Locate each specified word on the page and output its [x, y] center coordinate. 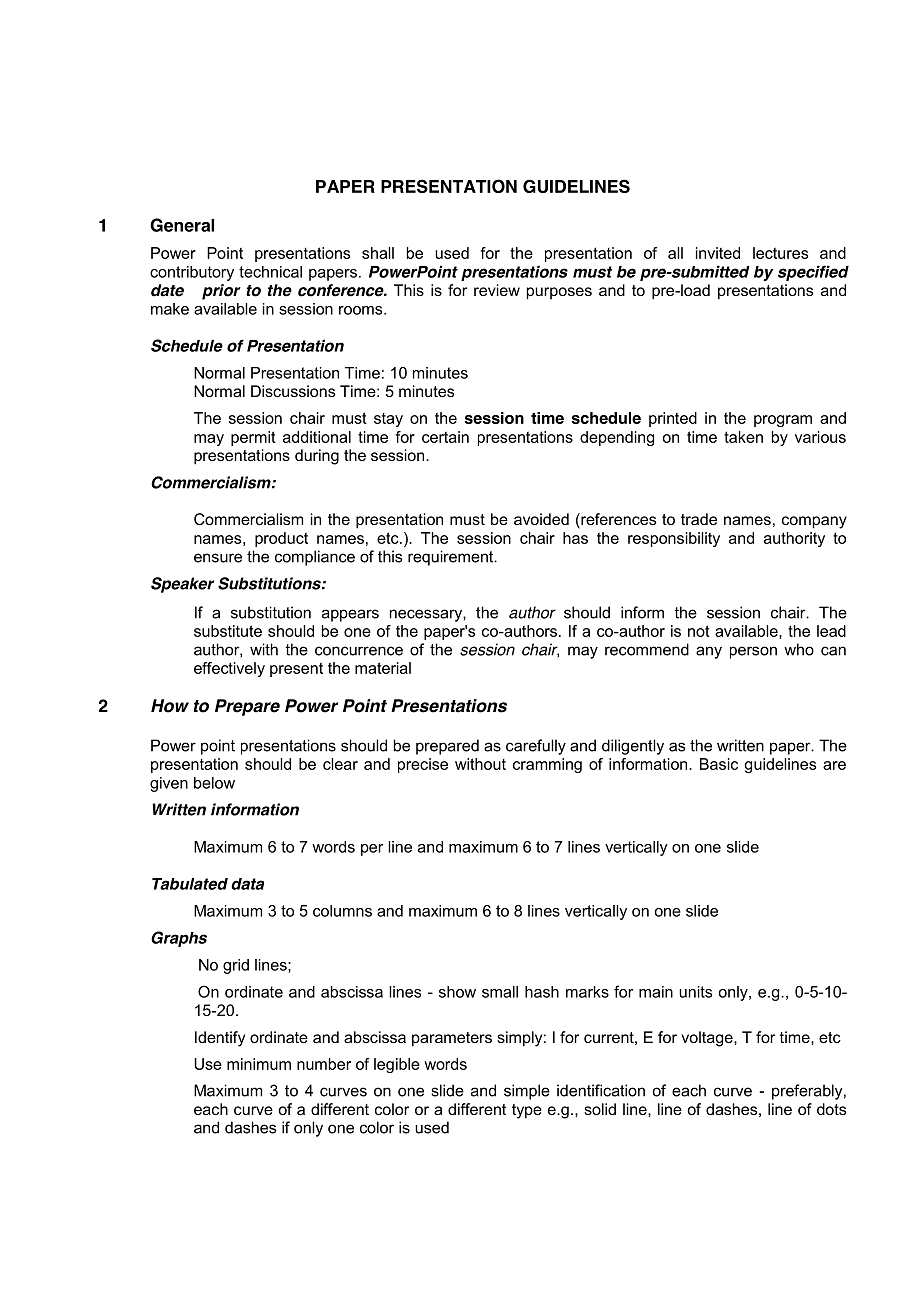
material [383, 668]
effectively [229, 669]
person [753, 652]
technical [270, 272]
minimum [259, 1064]
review [497, 290]
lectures [780, 253]
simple [527, 1092]
